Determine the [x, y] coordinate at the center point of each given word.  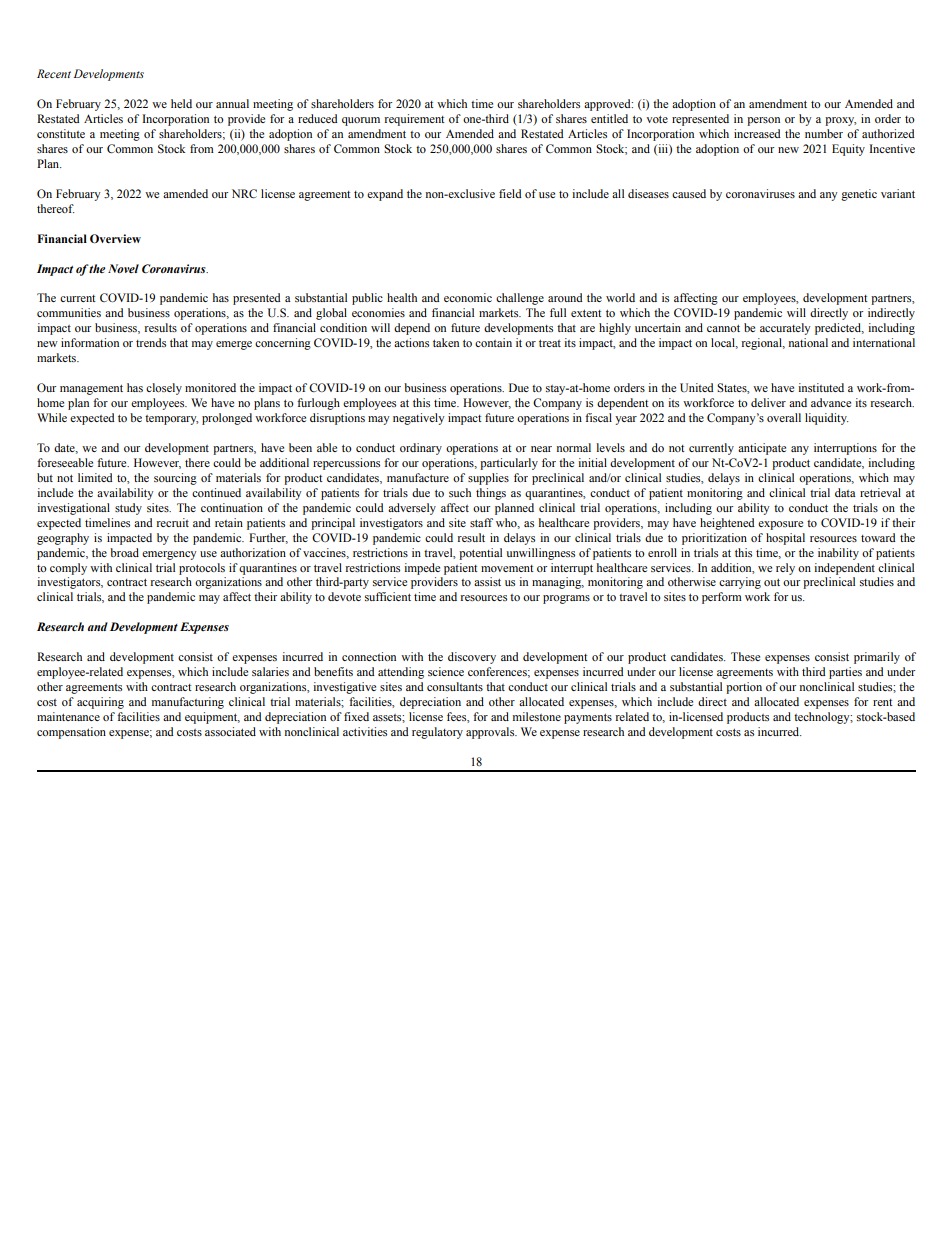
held [181, 103]
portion [744, 688]
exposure [780, 525]
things [491, 494]
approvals [491, 733]
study [128, 509]
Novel [123, 268]
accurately [785, 329]
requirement [415, 120]
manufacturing [188, 703]
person [763, 121]
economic [468, 297]
